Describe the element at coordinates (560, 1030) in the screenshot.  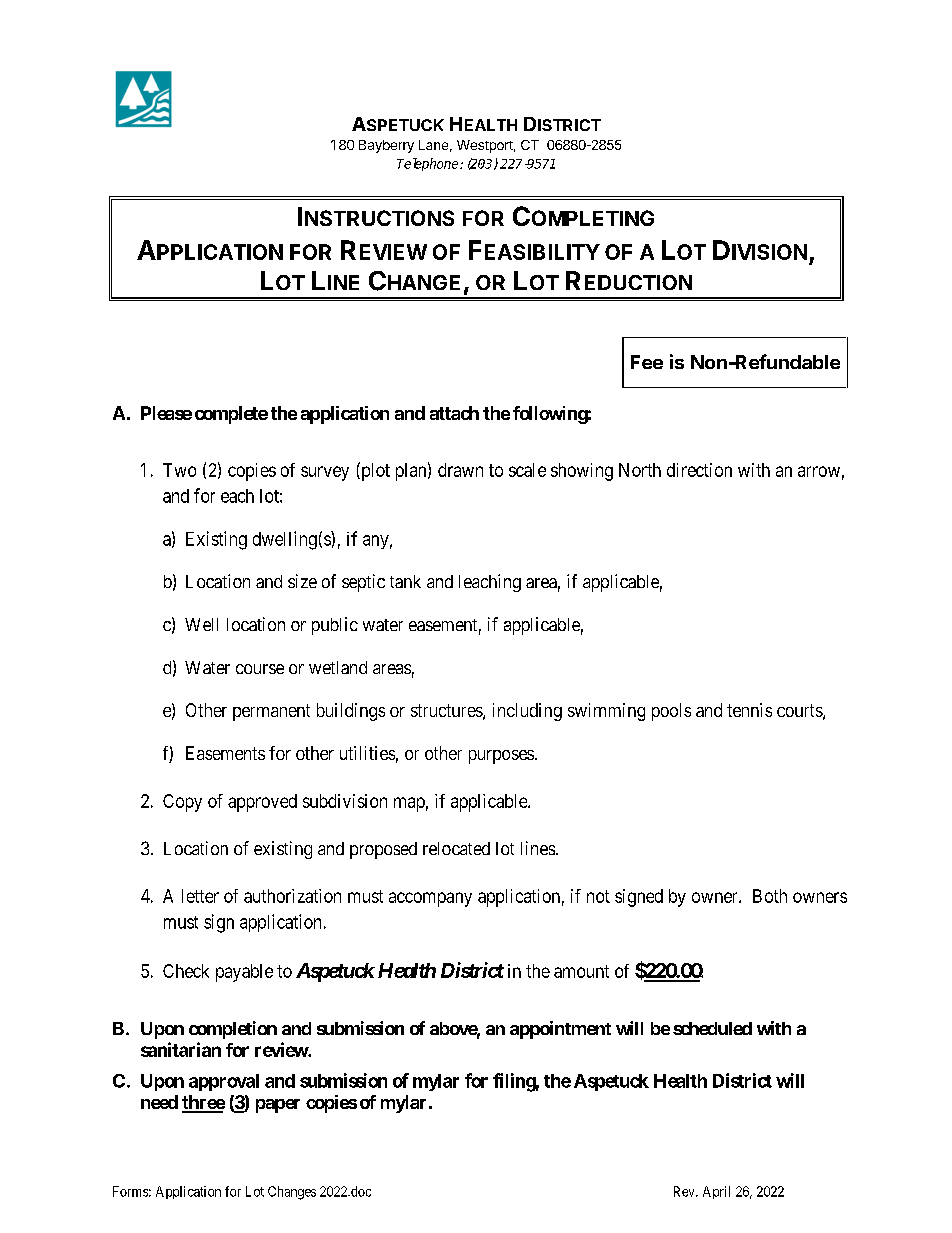
I see `appointment` at that location.
